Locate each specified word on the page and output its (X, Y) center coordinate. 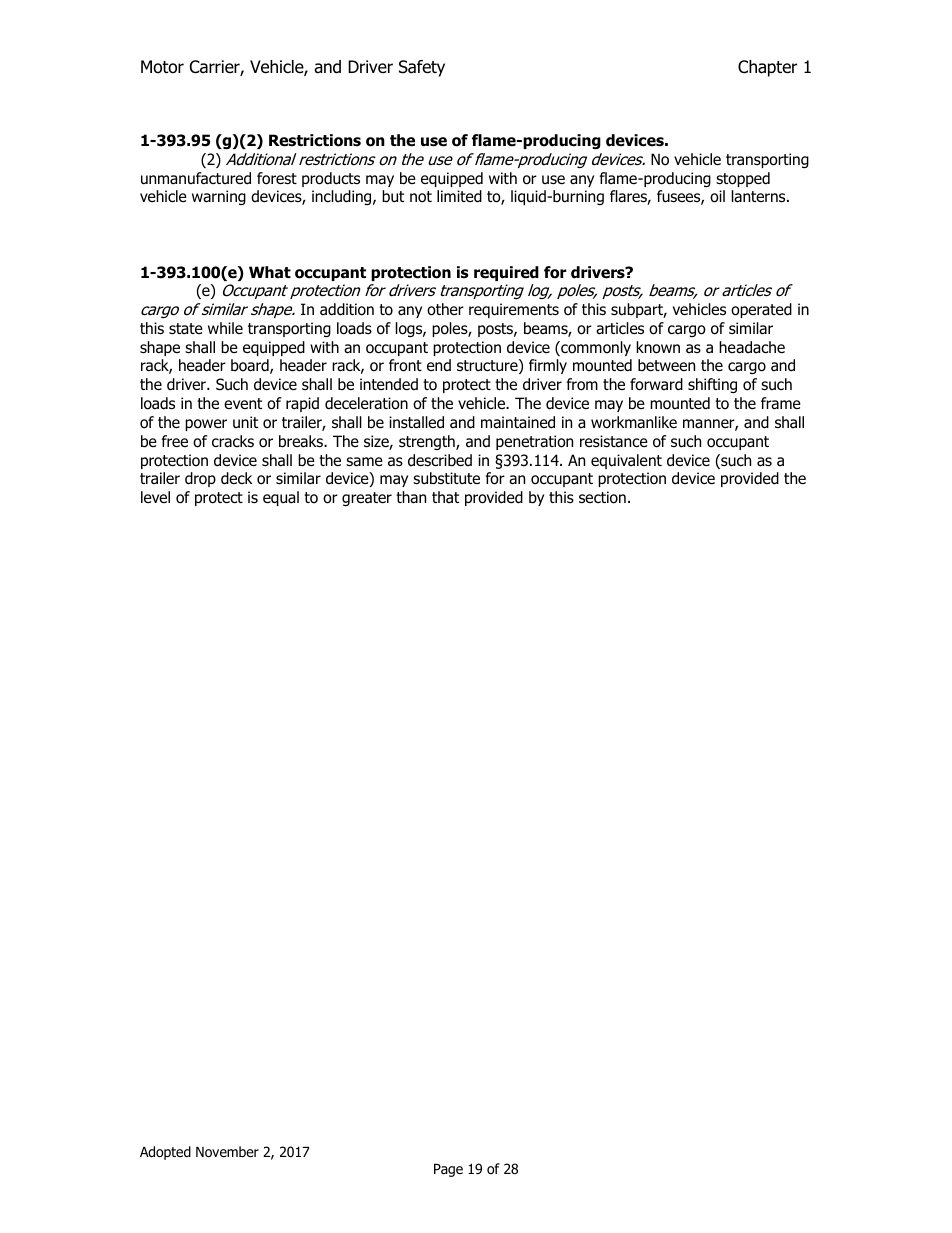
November (227, 1152)
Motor (162, 67)
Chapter (767, 68)
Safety (422, 68)
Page (448, 1170)
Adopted (165, 1153)
